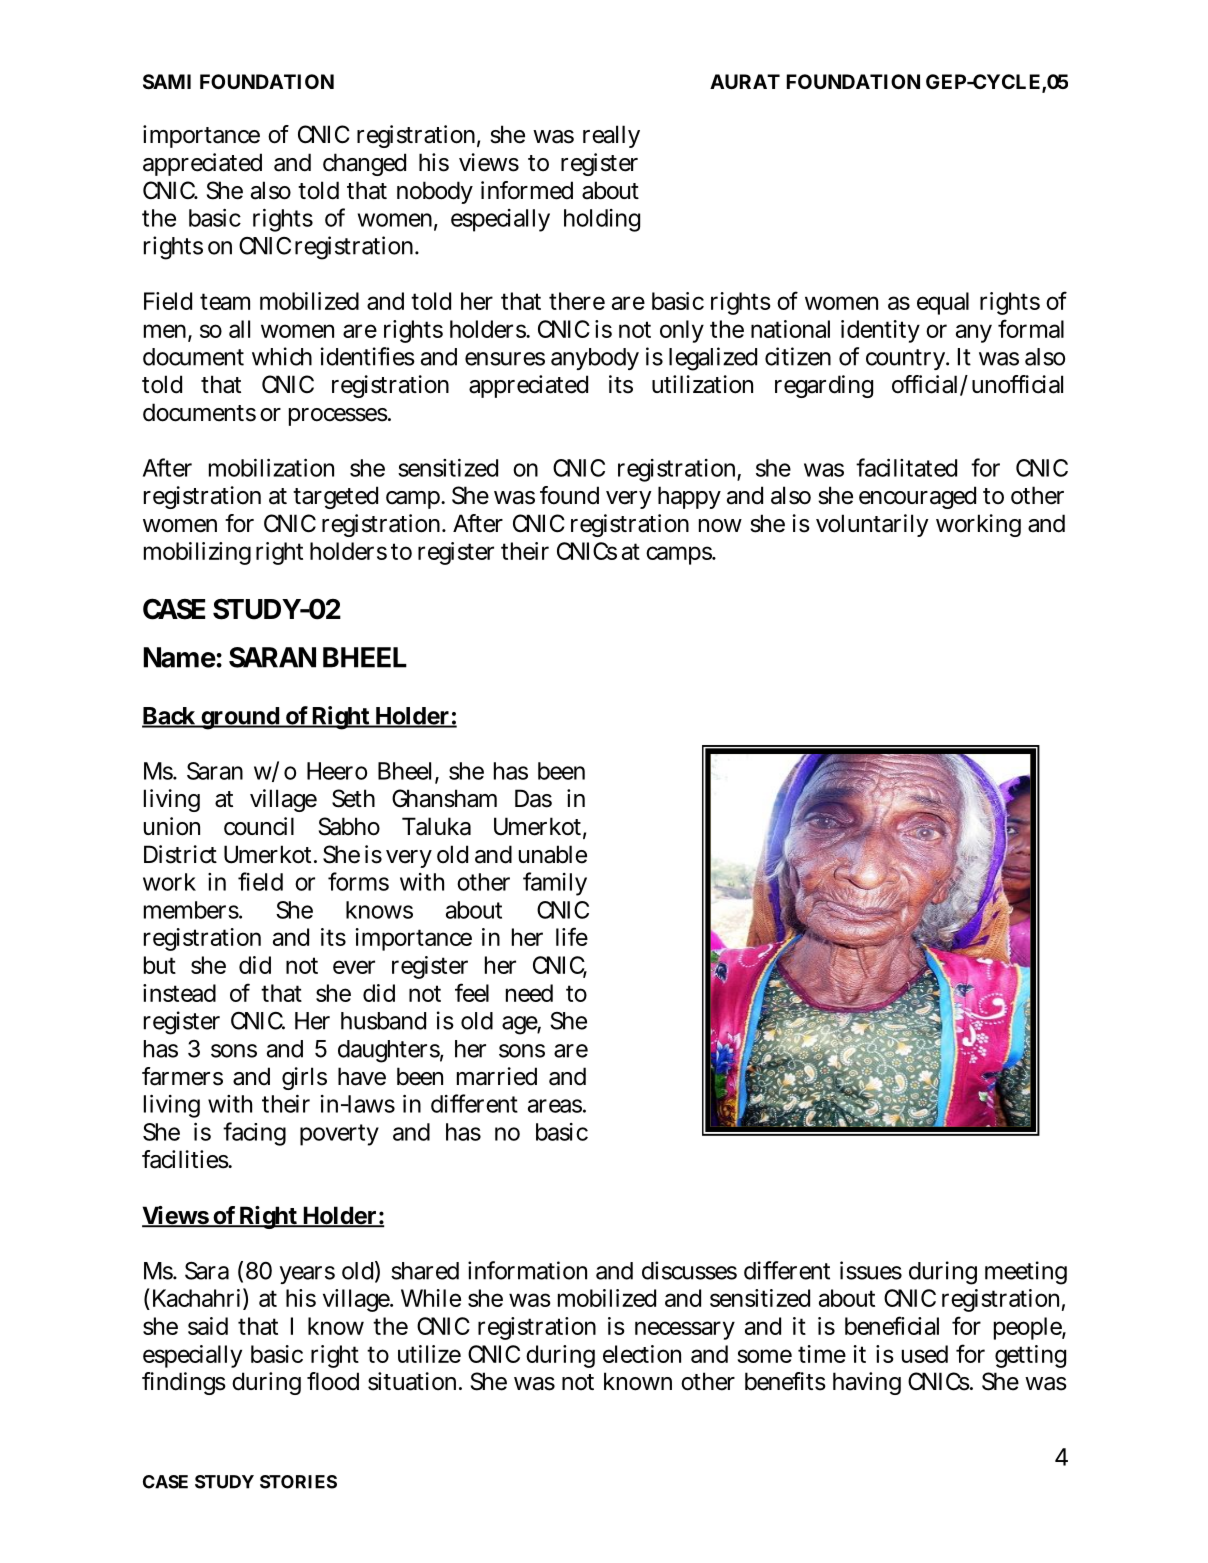  What do you see at coordinates (943, 303) in the page?
I see `equal` at bounding box center [943, 303].
